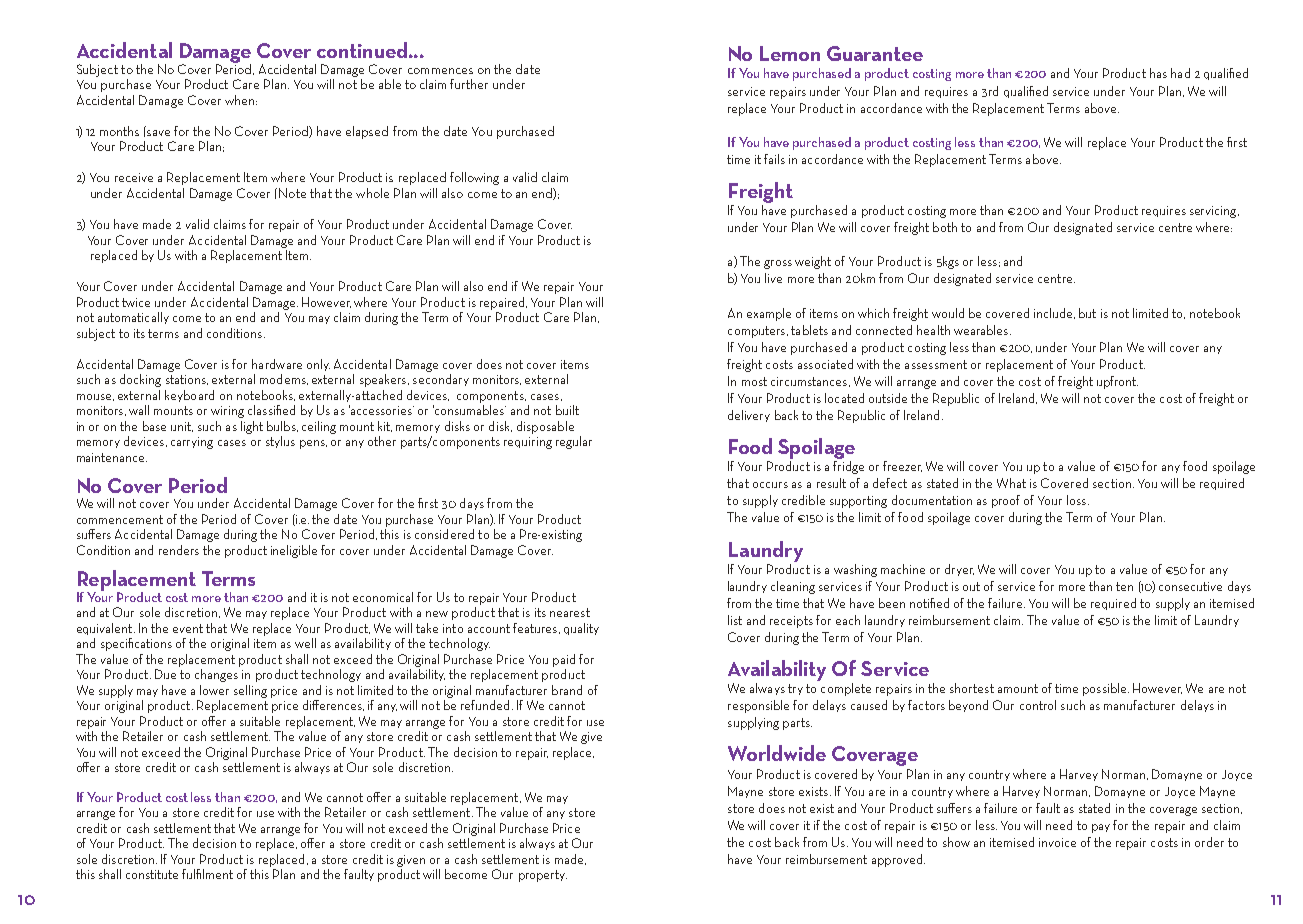 This screenshot has width=1303, height=924. What do you see at coordinates (1180, 73) in the screenshot?
I see `had` at bounding box center [1180, 73].
